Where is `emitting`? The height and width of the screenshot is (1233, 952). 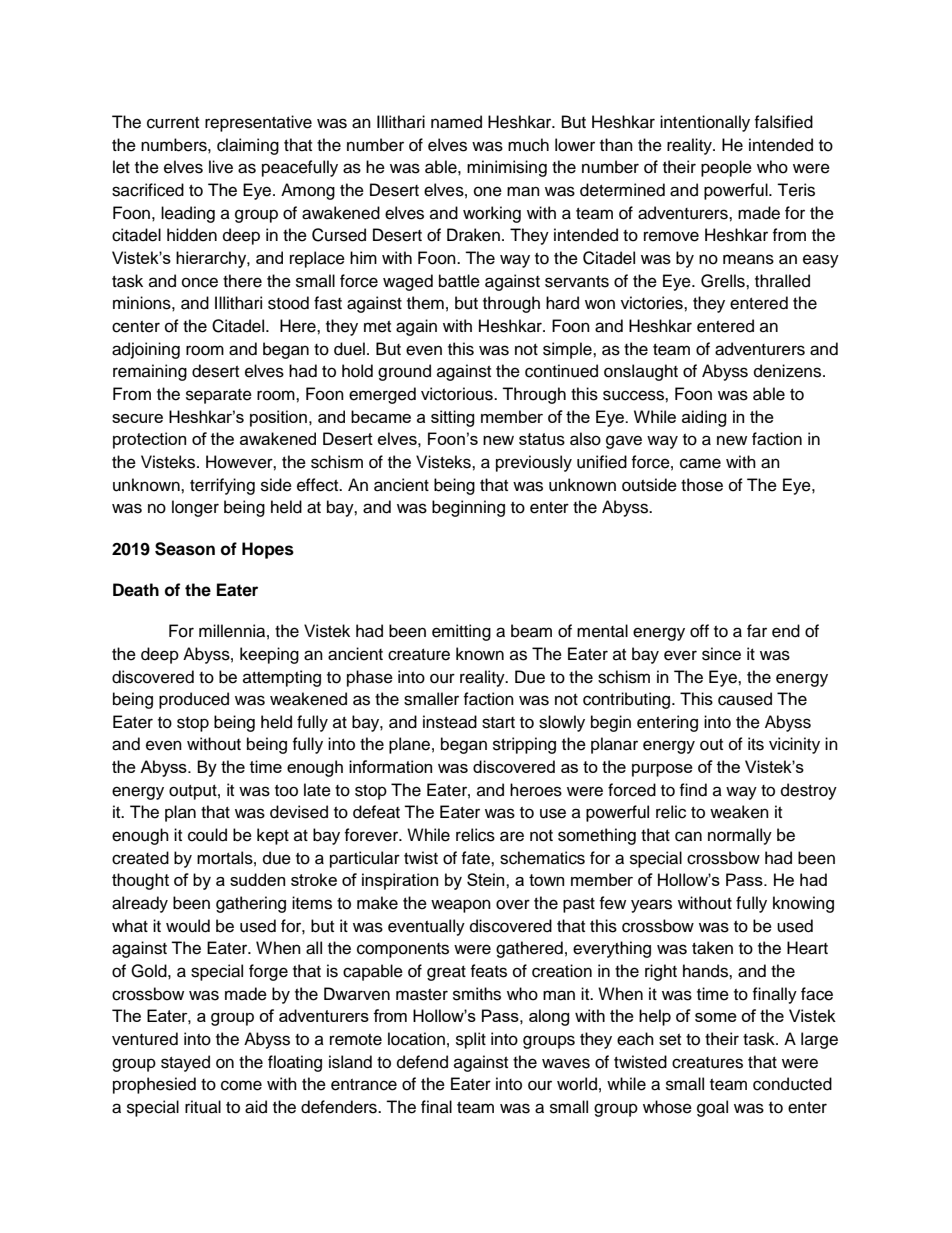 emitting is located at coordinates (461, 632).
